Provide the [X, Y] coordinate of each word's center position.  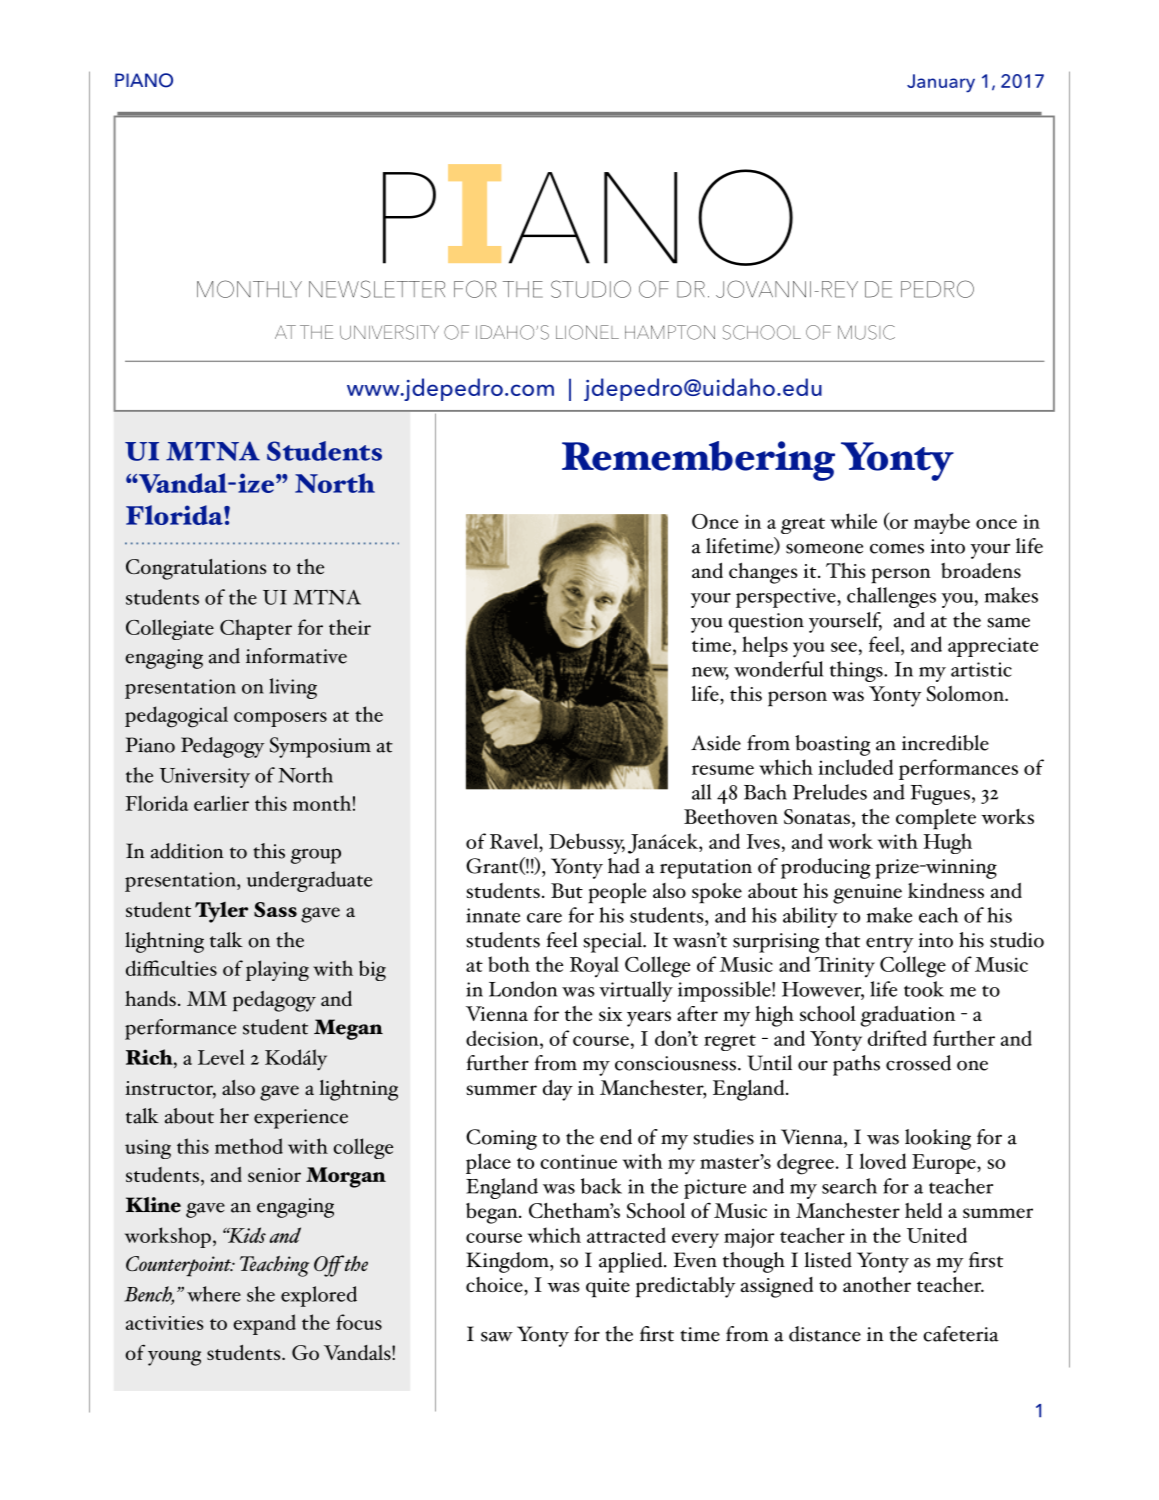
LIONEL [587, 332]
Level [221, 1057]
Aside [716, 743]
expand [264, 1324]
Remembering [698, 461]
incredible [945, 743]
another [877, 1284]
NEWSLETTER [377, 289]
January [941, 83]
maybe [942, 523]
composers [280, 719]
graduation [908, 1016]
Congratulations [196, 569]
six [610, 1014]
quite [608, 1288]
